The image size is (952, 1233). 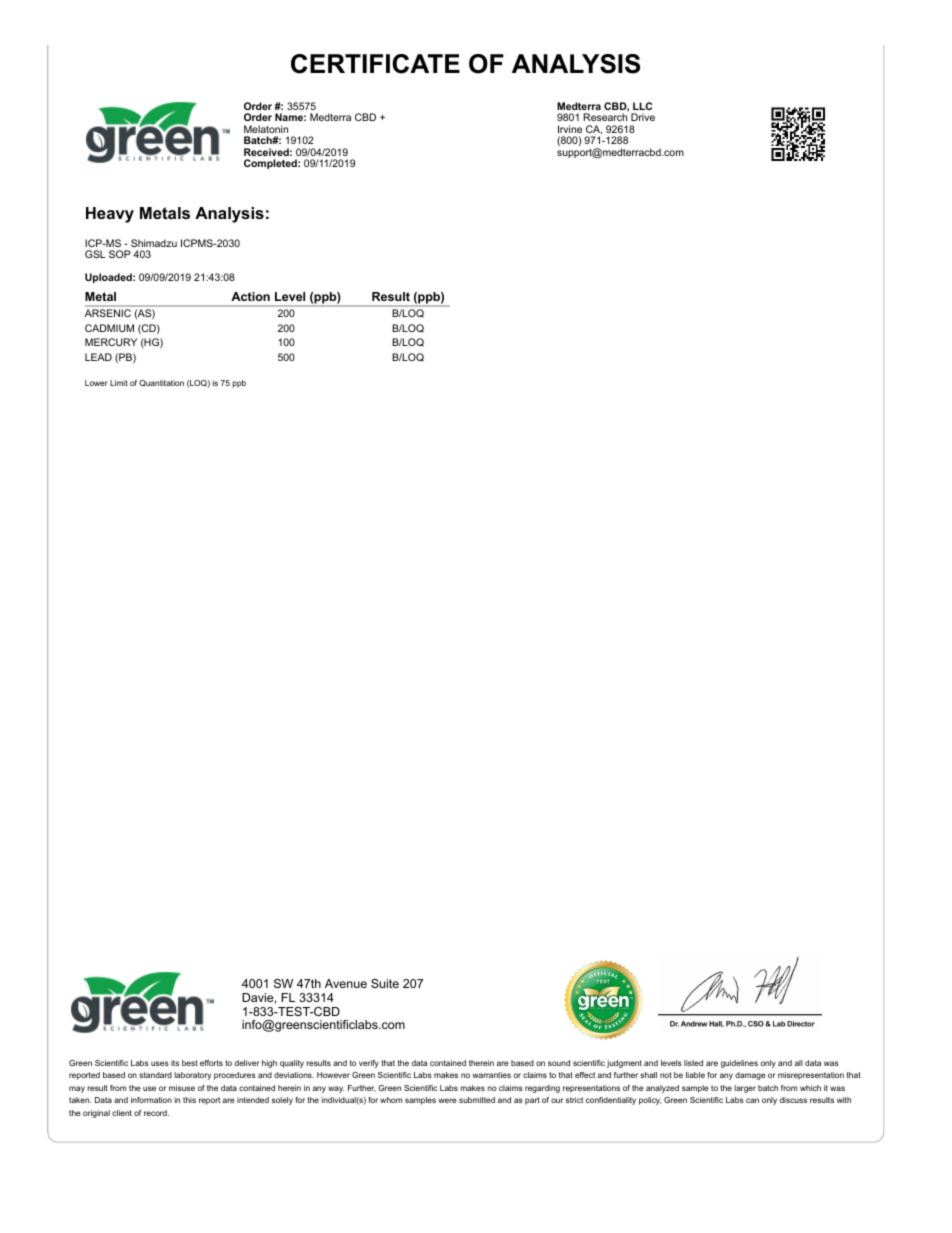 What do you see at coordinates (119, 383) in the screenshot?
I see `Limit` at bounding box center [119, 383].
